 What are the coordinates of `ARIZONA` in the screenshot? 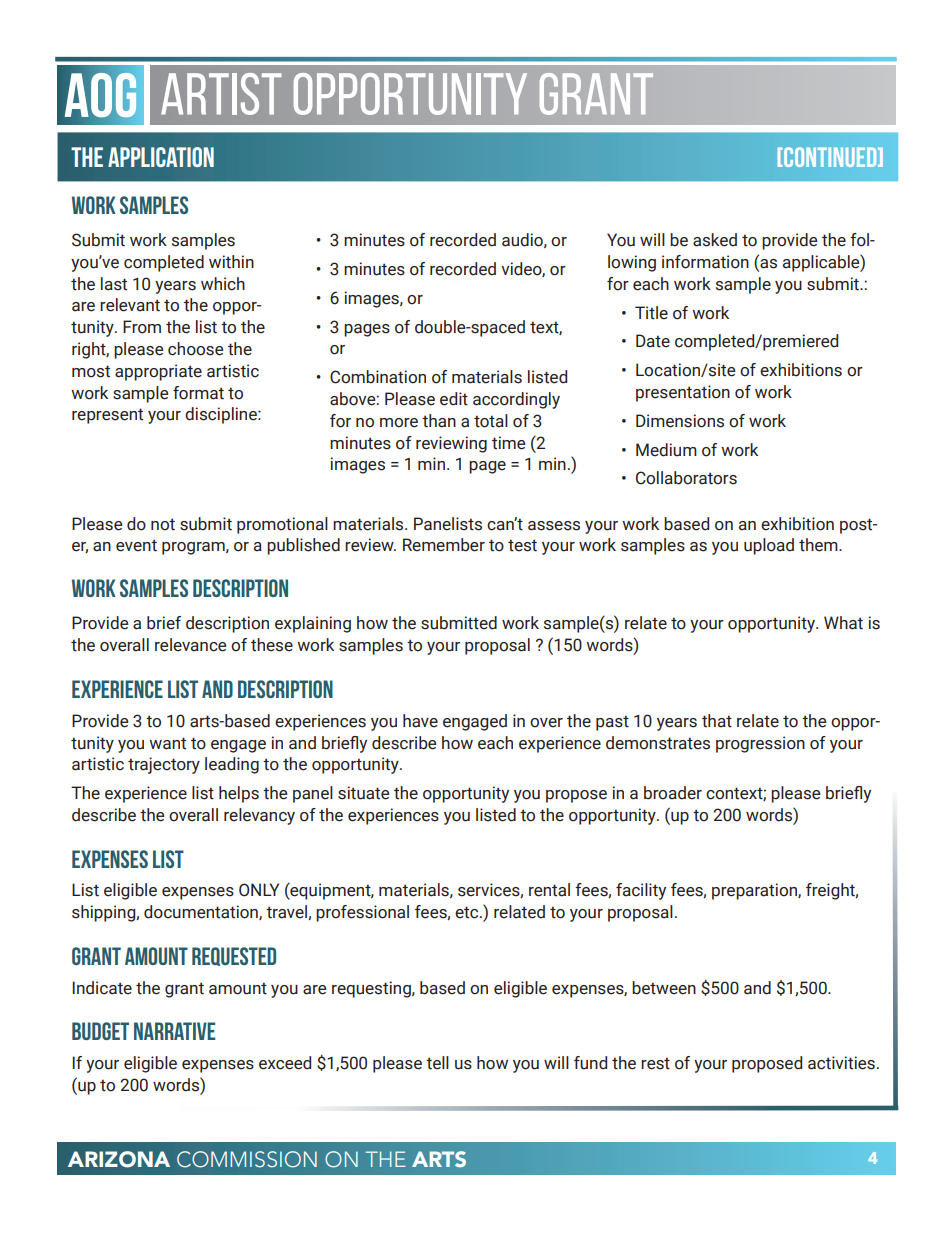 It's located at (119, 1159).
